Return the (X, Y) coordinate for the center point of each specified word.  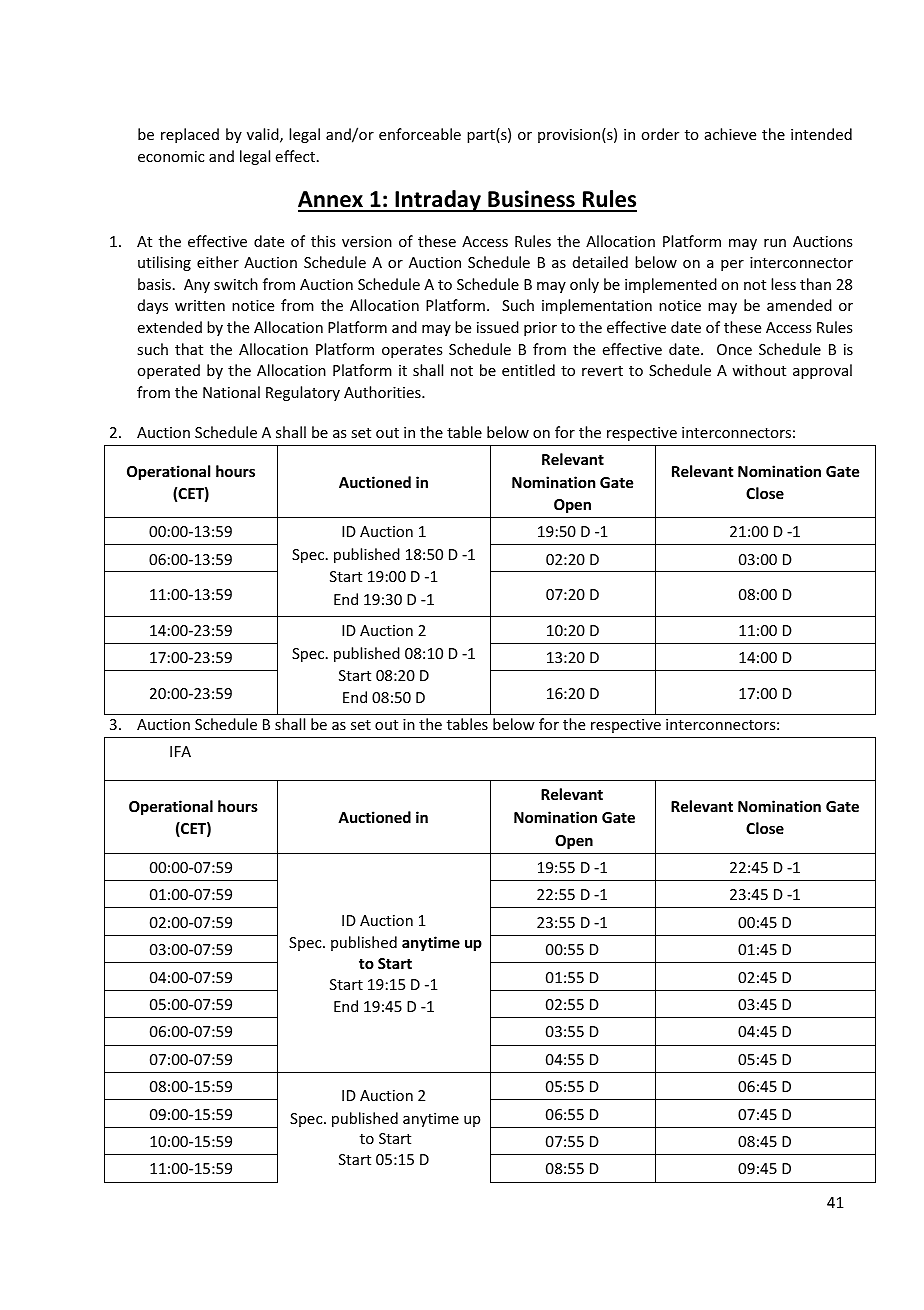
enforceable (420, 134)
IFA (180, 751)
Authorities (383, 392)
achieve (730, 134)
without (759, 370)
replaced (190, 135)
